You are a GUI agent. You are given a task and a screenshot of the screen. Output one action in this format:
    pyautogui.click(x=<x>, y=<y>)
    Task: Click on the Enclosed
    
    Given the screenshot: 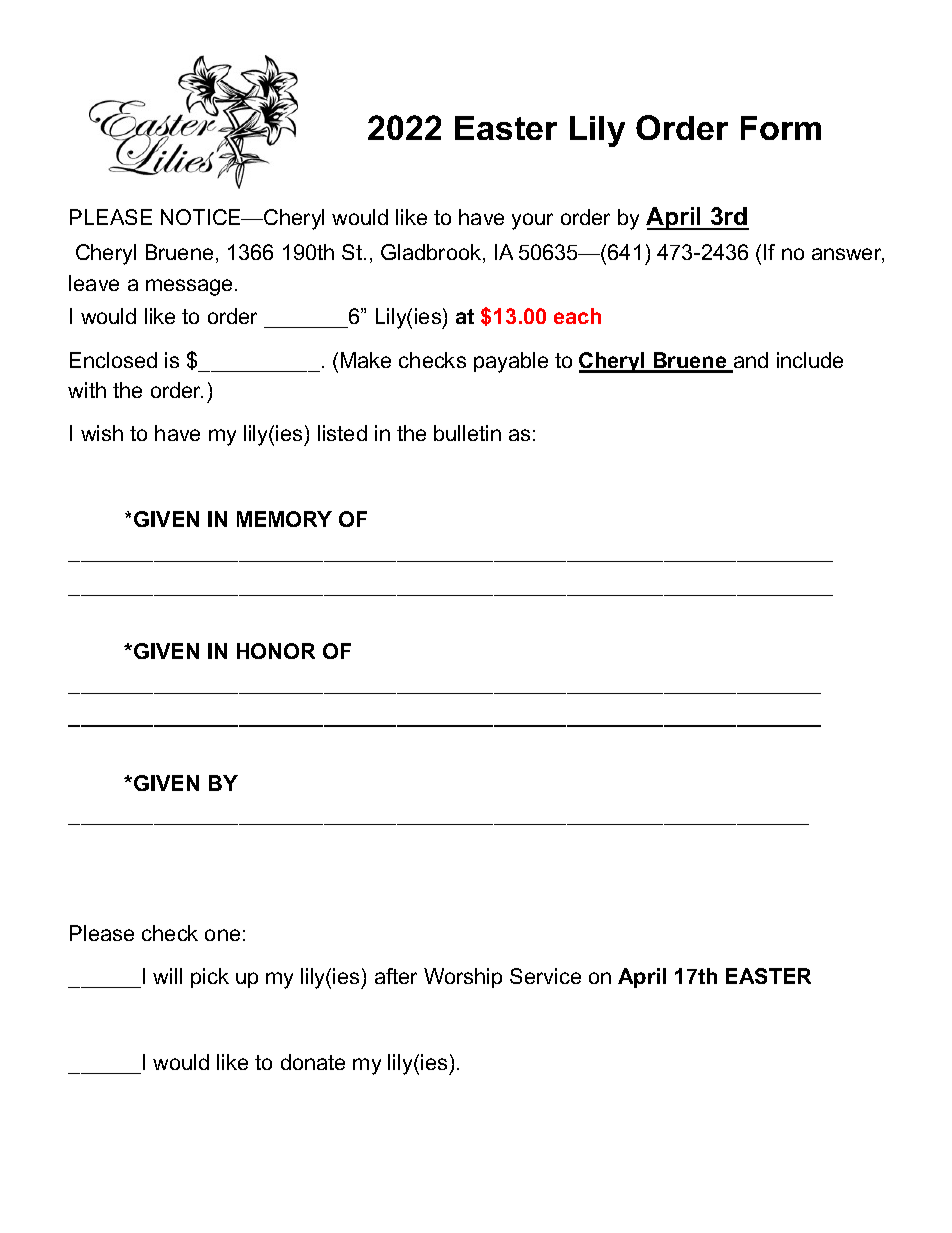 What is the action you would take?
    pyautogui.click(x=113, y=360)
